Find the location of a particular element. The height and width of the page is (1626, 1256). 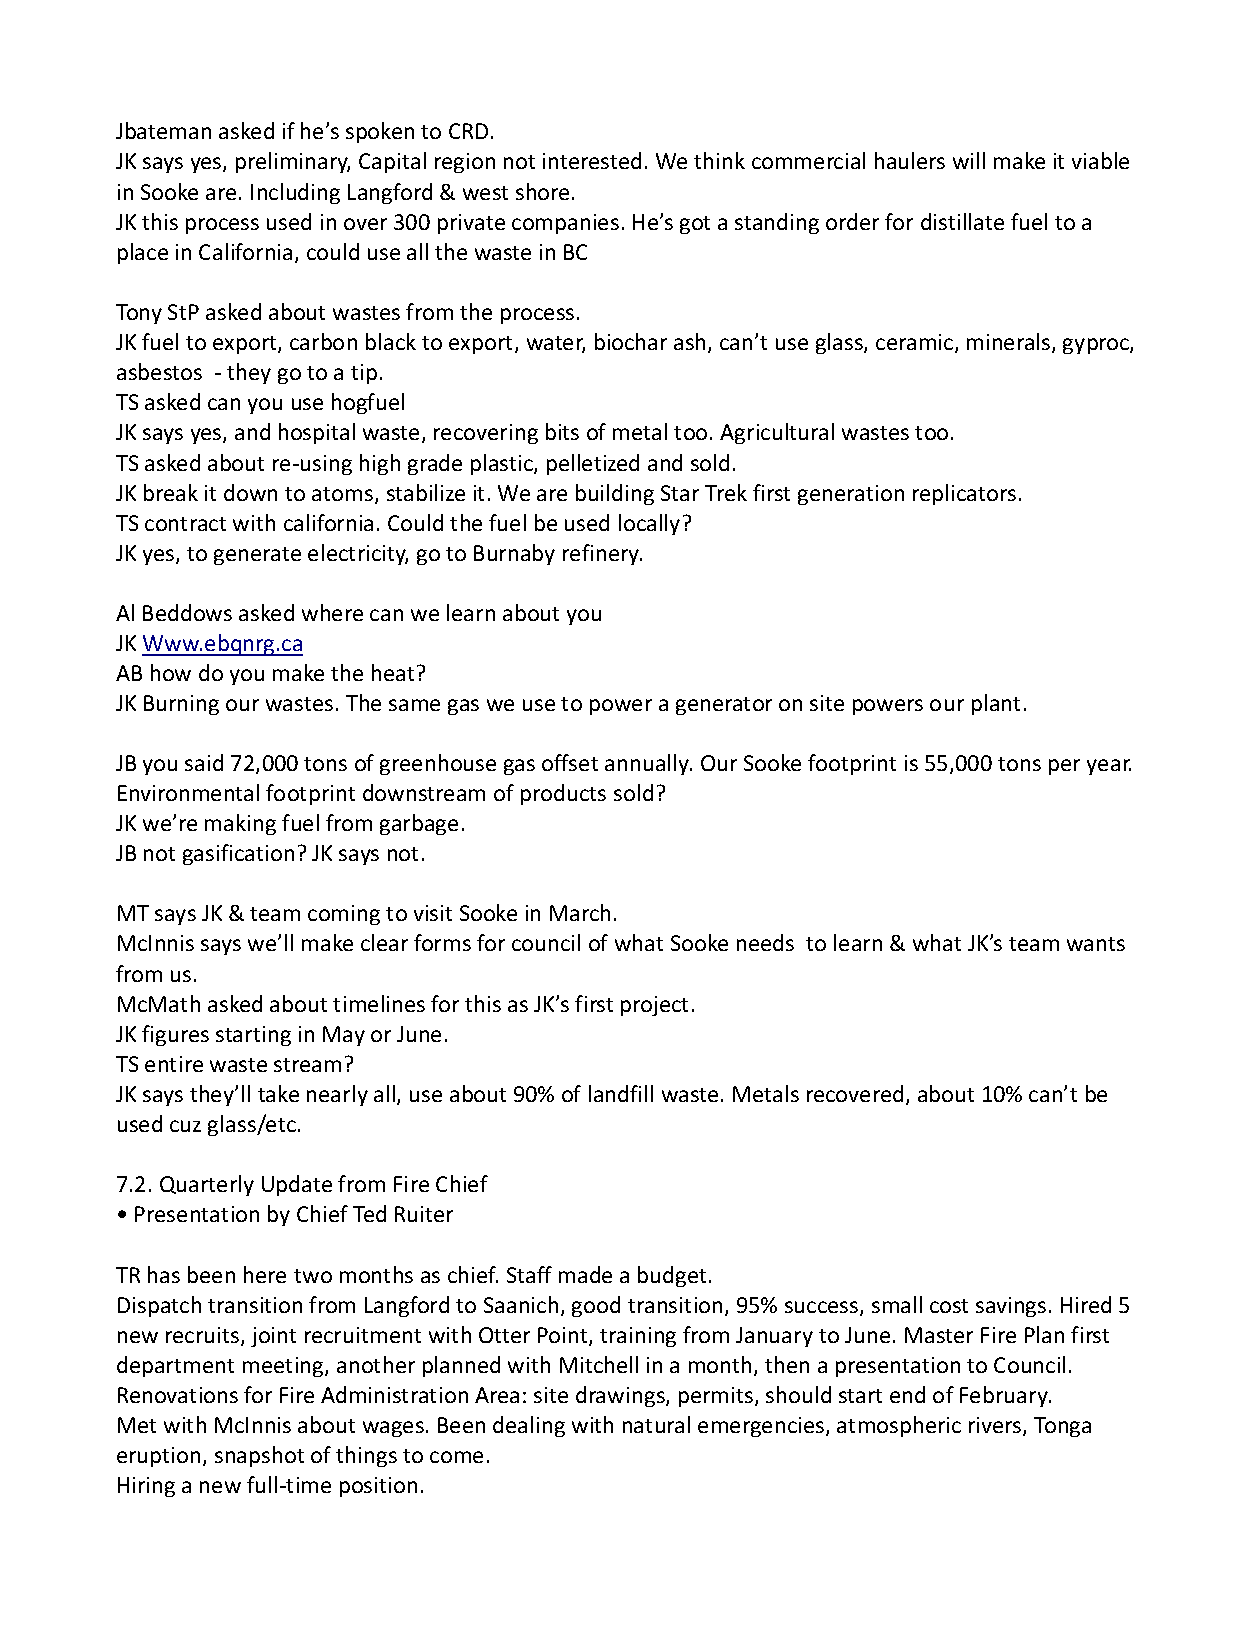

will is located at coordinates (969, 160).
